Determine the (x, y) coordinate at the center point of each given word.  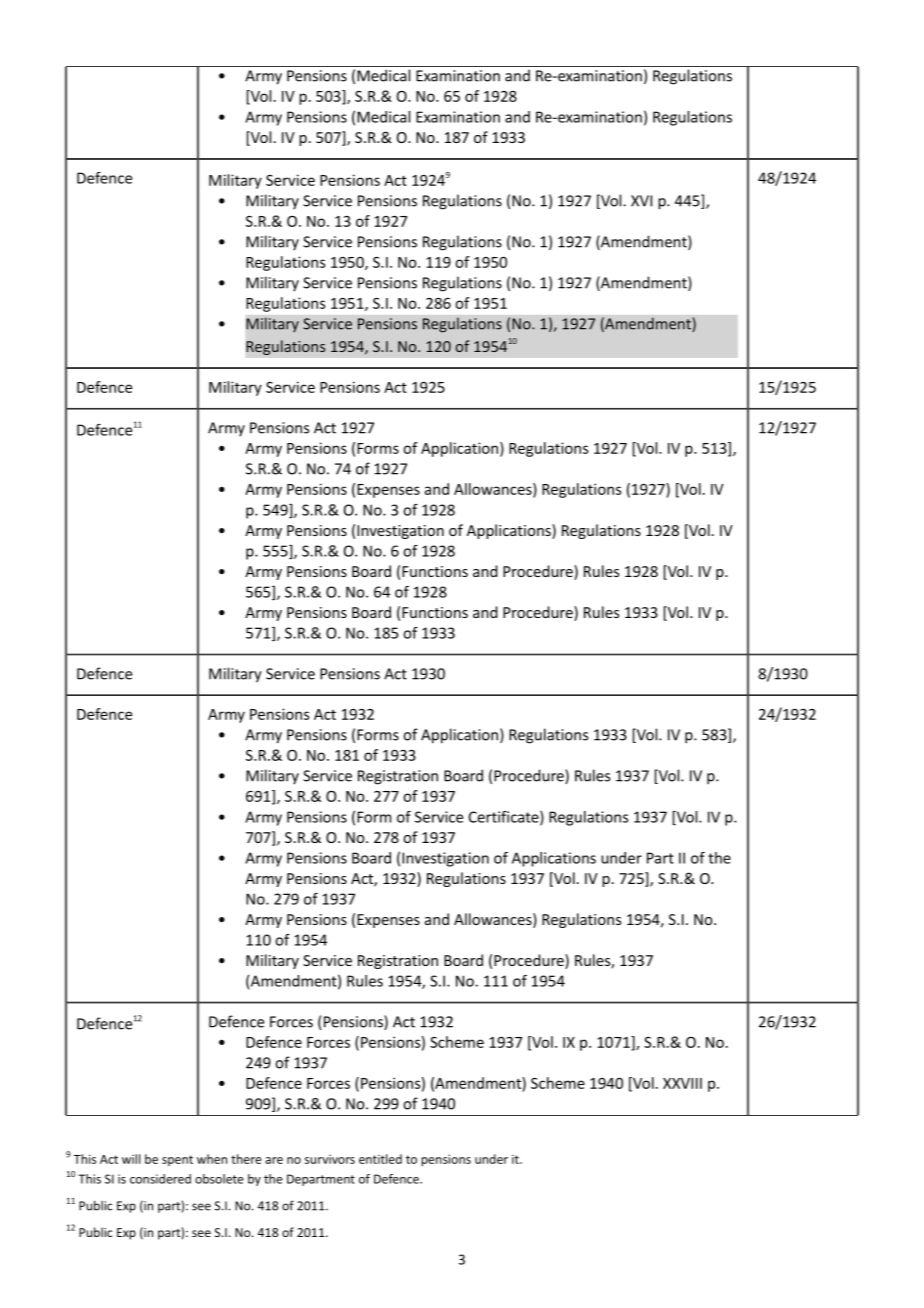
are (274, 1160)
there (246, 1159)
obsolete (219, 1179)
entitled (380, 1159)
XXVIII (682, 1083)
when (212, 1159)
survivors (330, 1159)
